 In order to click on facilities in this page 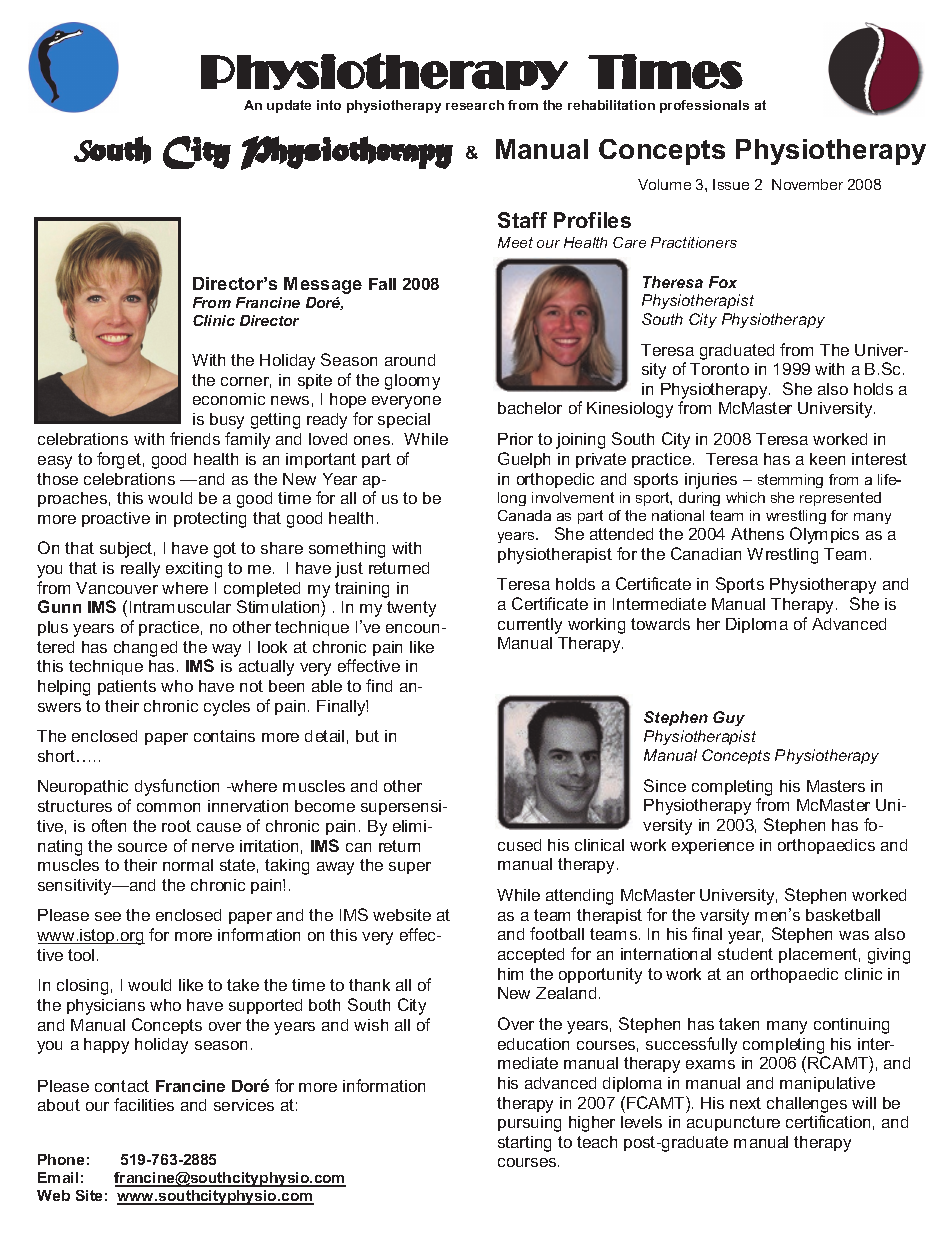, I will do `click(144, 1104)`.
